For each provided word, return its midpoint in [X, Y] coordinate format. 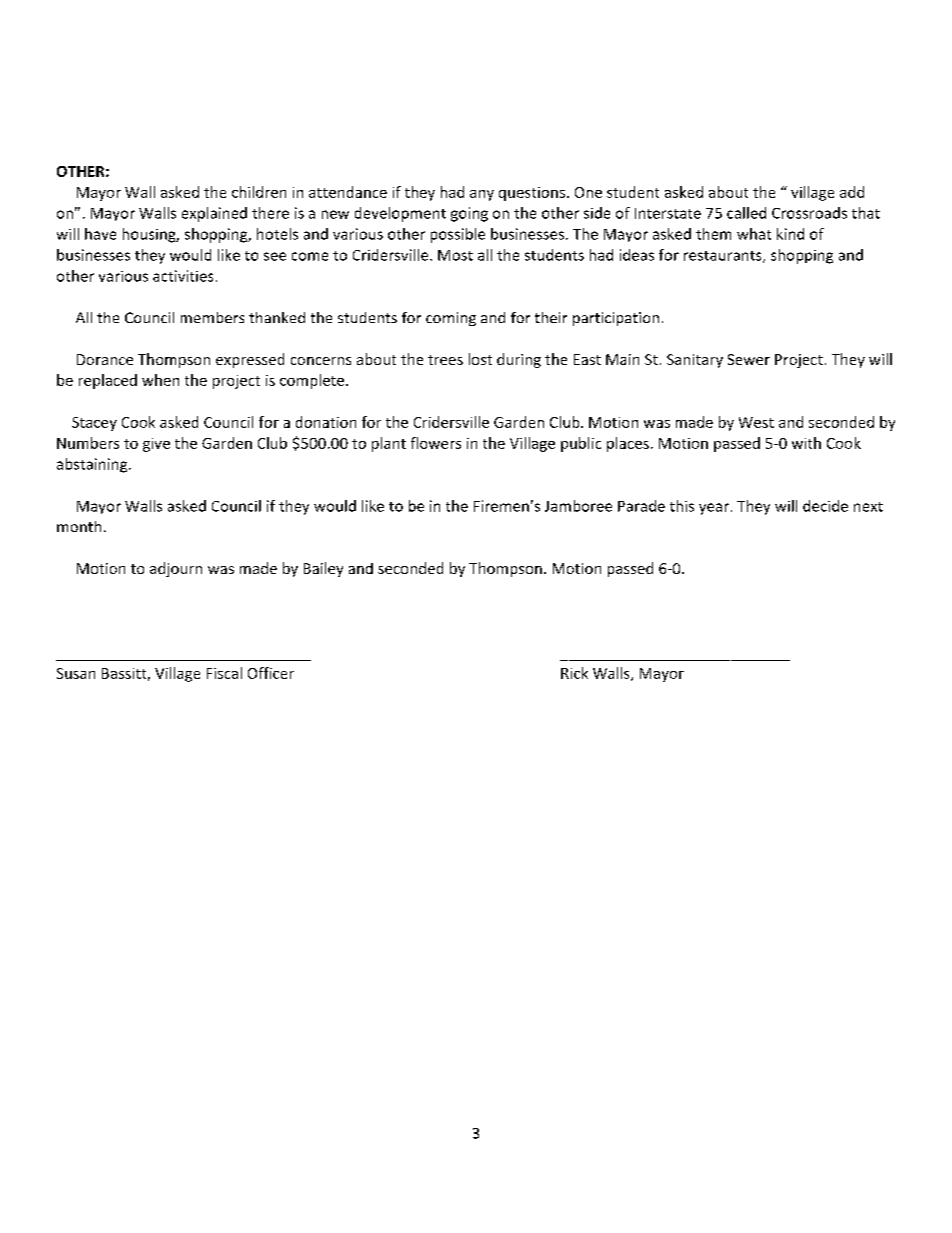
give [156, 445]
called [746, 213]
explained [214, 214]
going [469, 214]
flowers [436, 443]
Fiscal [224, 673]
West [756, 422]
